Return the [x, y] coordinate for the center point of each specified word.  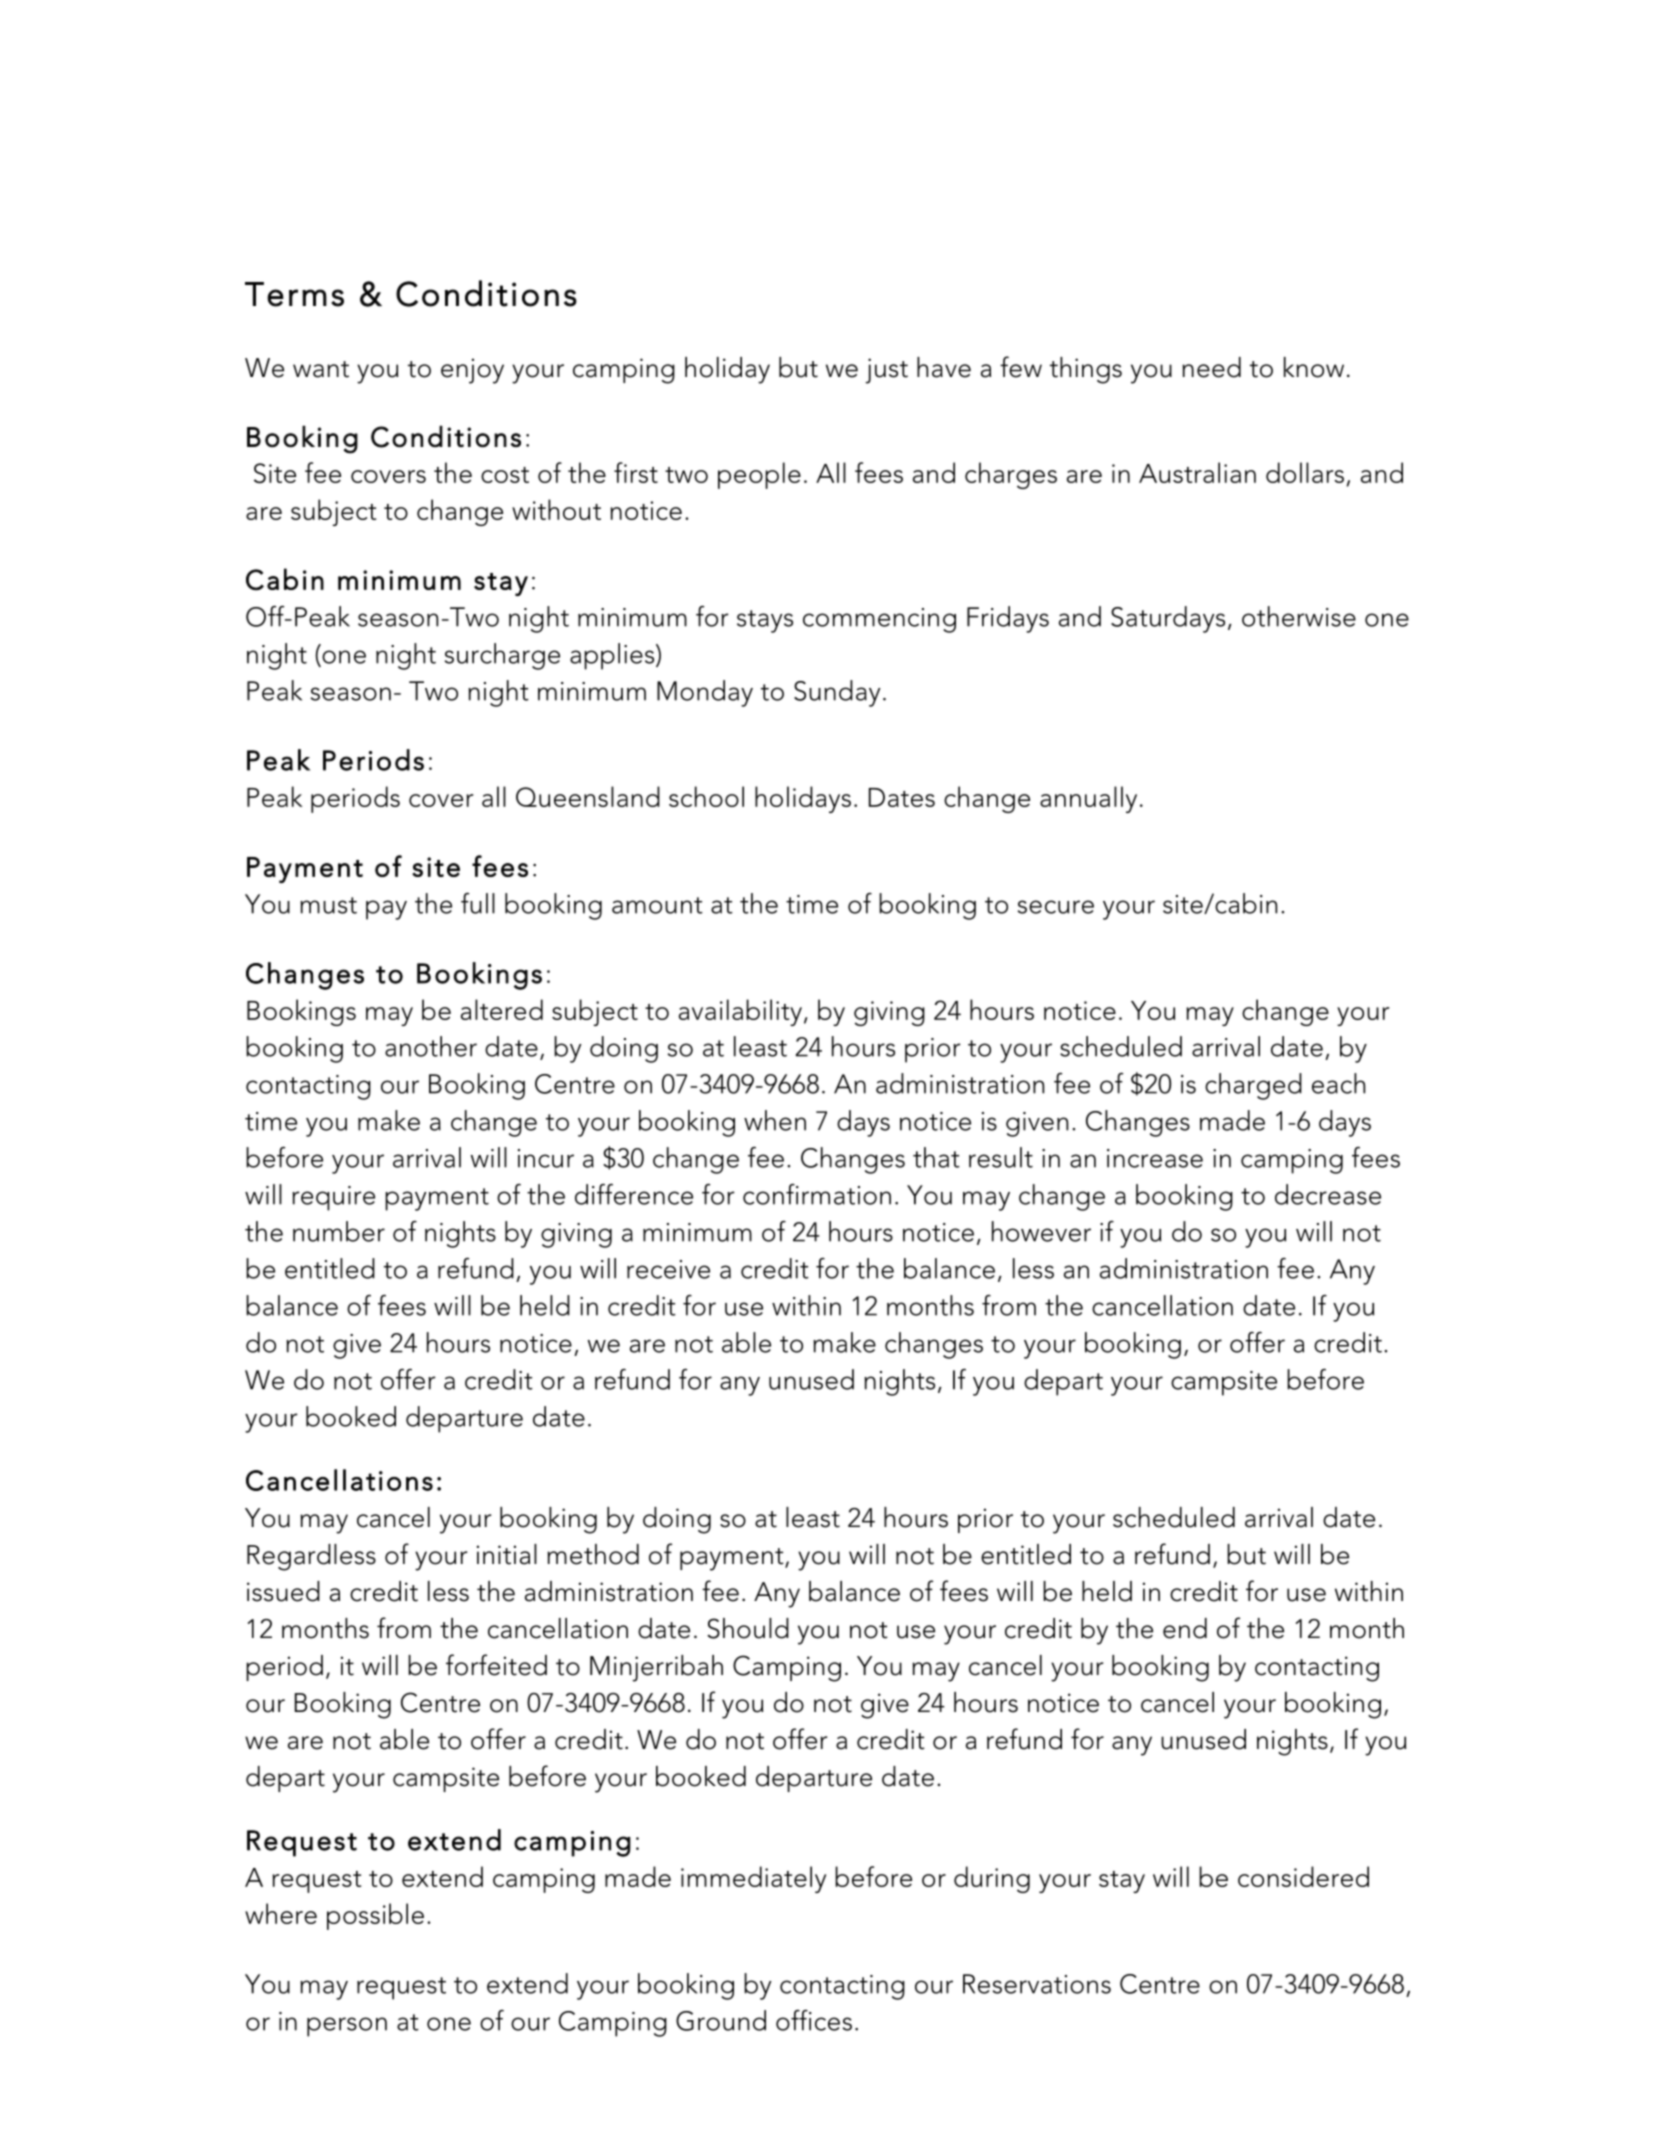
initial [507, 1554]
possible [375, 1916]
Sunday [837, 693]
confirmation [817, 1194]
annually [1088, 799]
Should [748, 1628]
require [333, 1198]
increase [1155, 1158]
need [1211, 367]
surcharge [502, 656]
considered [1303, 1876]
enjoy [472, 371]
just [886, 371]
